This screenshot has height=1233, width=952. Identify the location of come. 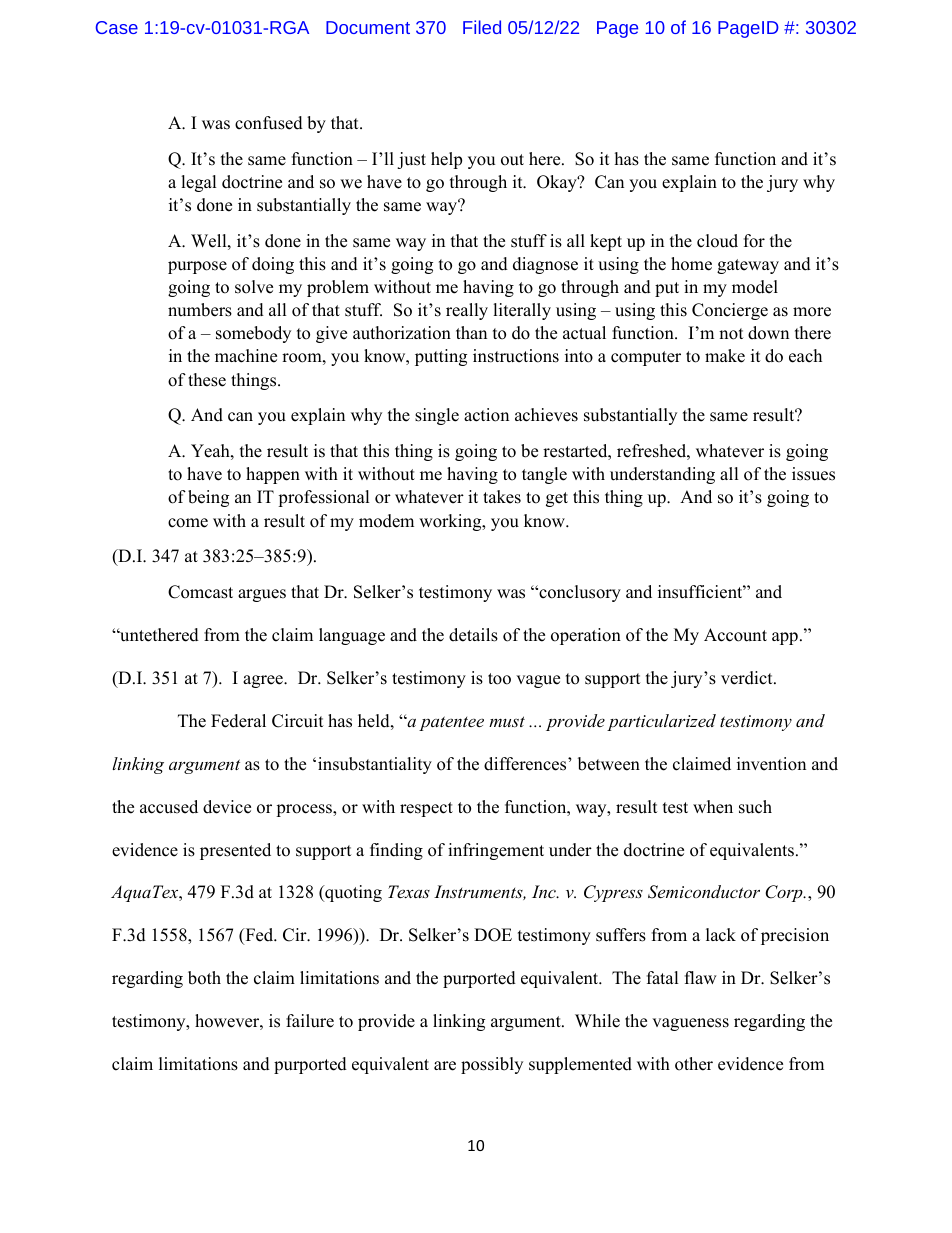
(188, 523).
